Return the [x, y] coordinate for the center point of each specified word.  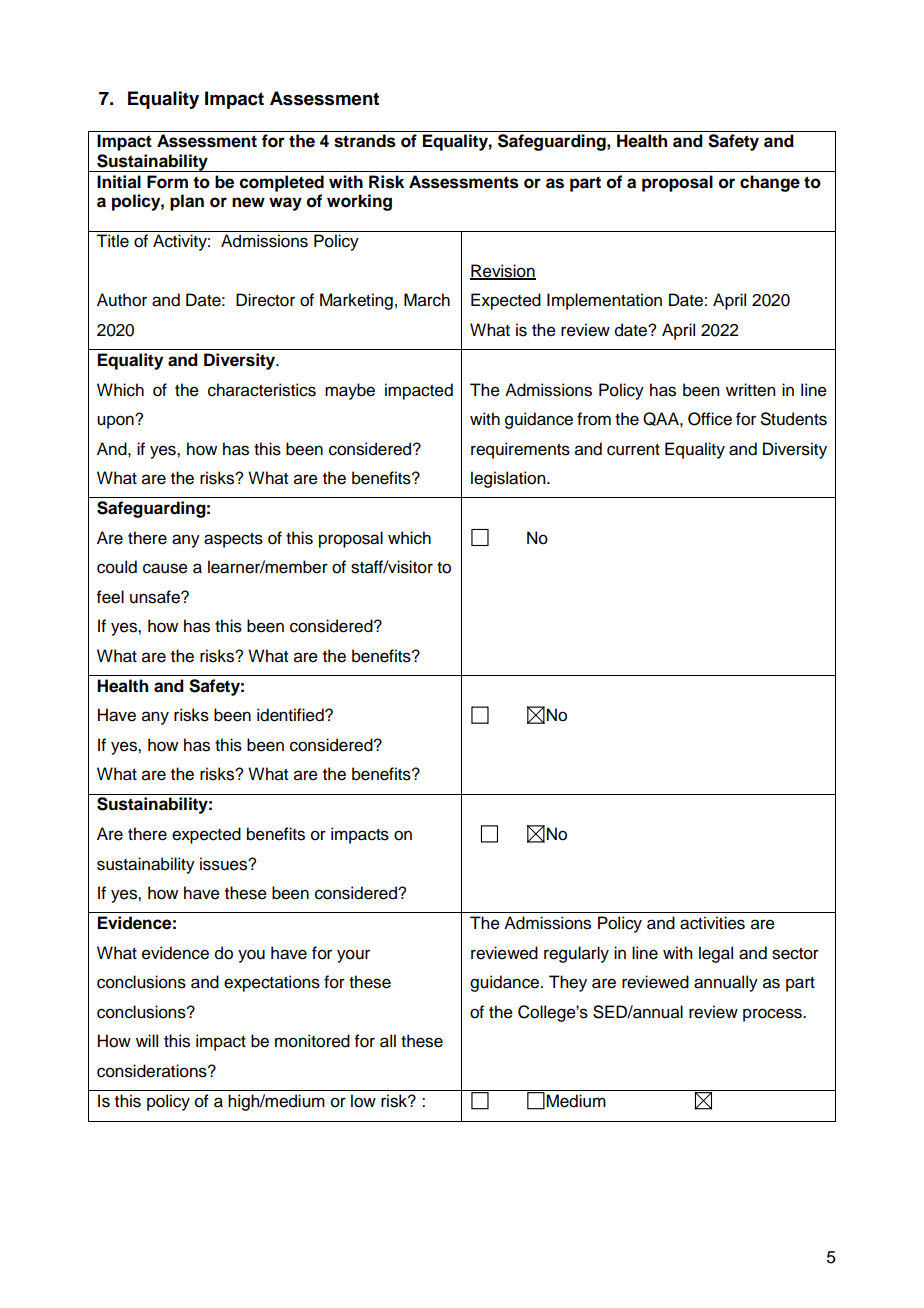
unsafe [156, 597]
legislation [509, 479]
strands [365, 141]
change [770, 183]
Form [167, 182]
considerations [153, 1071]
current [633, 450]
